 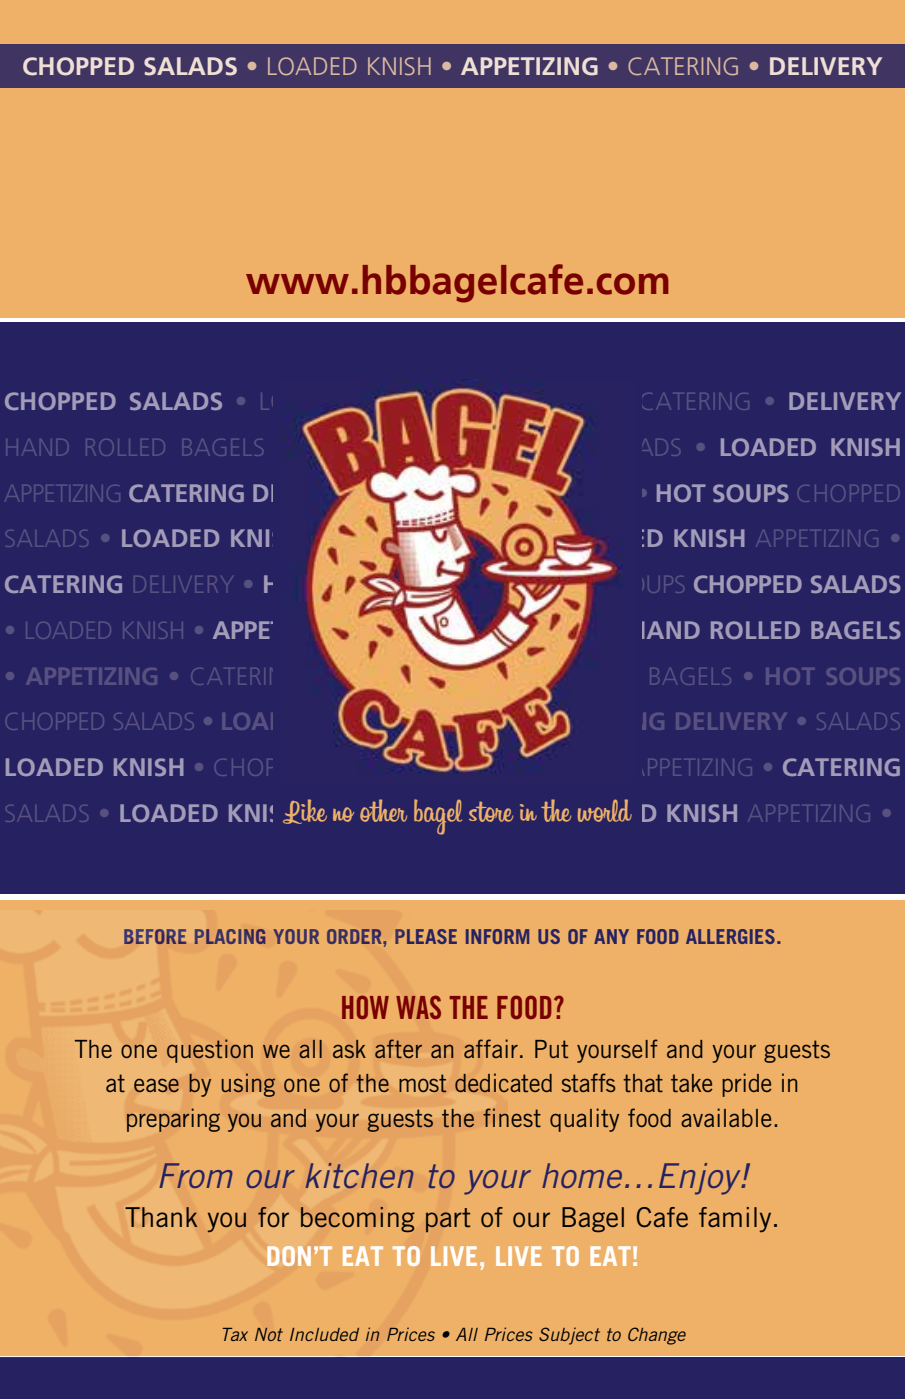 I want to click on kitchen, so click(x=359, y=1175).
